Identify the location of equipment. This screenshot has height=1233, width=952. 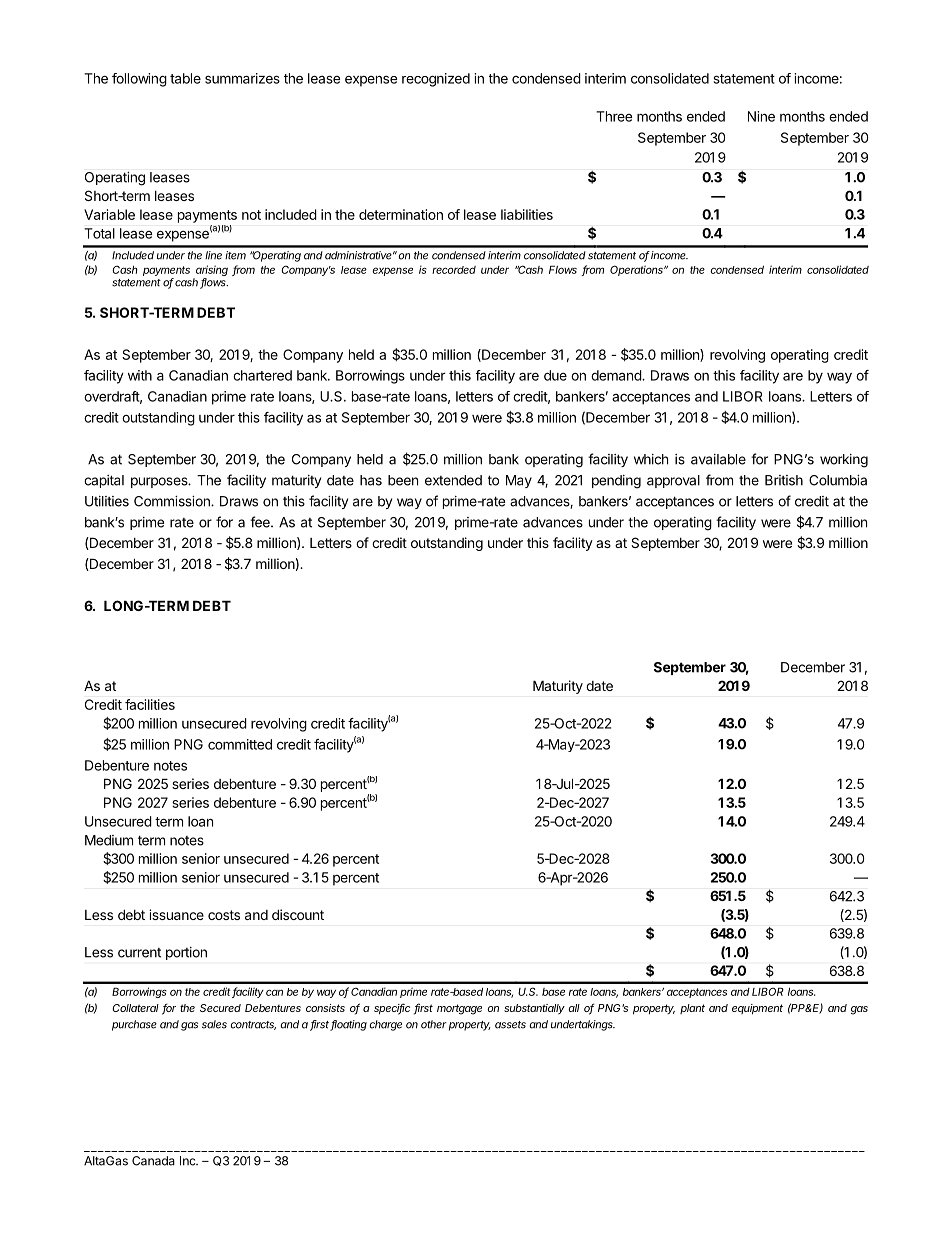
(757, 1009).
